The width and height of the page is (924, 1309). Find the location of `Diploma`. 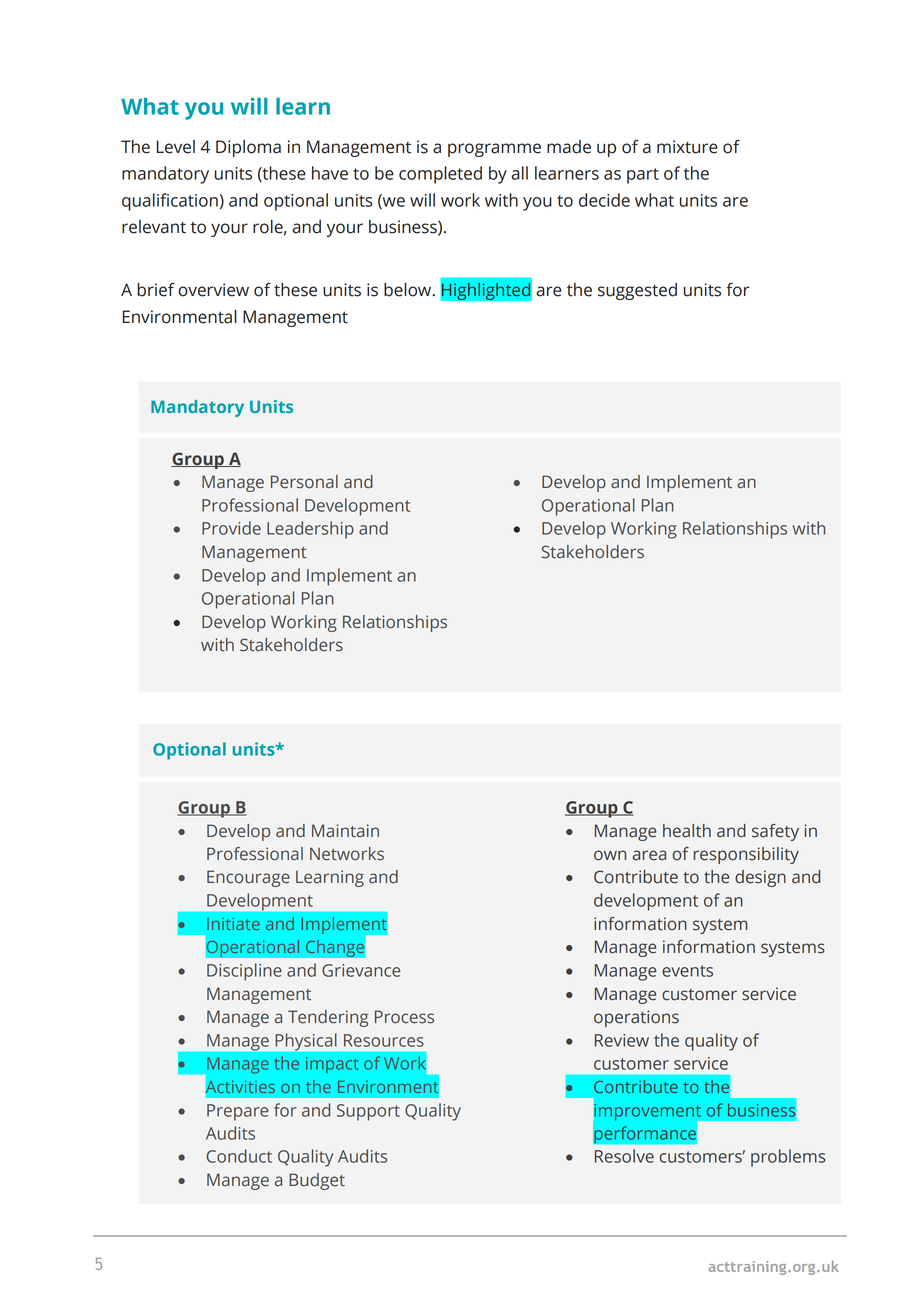

Diploma is located at coordinates (248, 148).
